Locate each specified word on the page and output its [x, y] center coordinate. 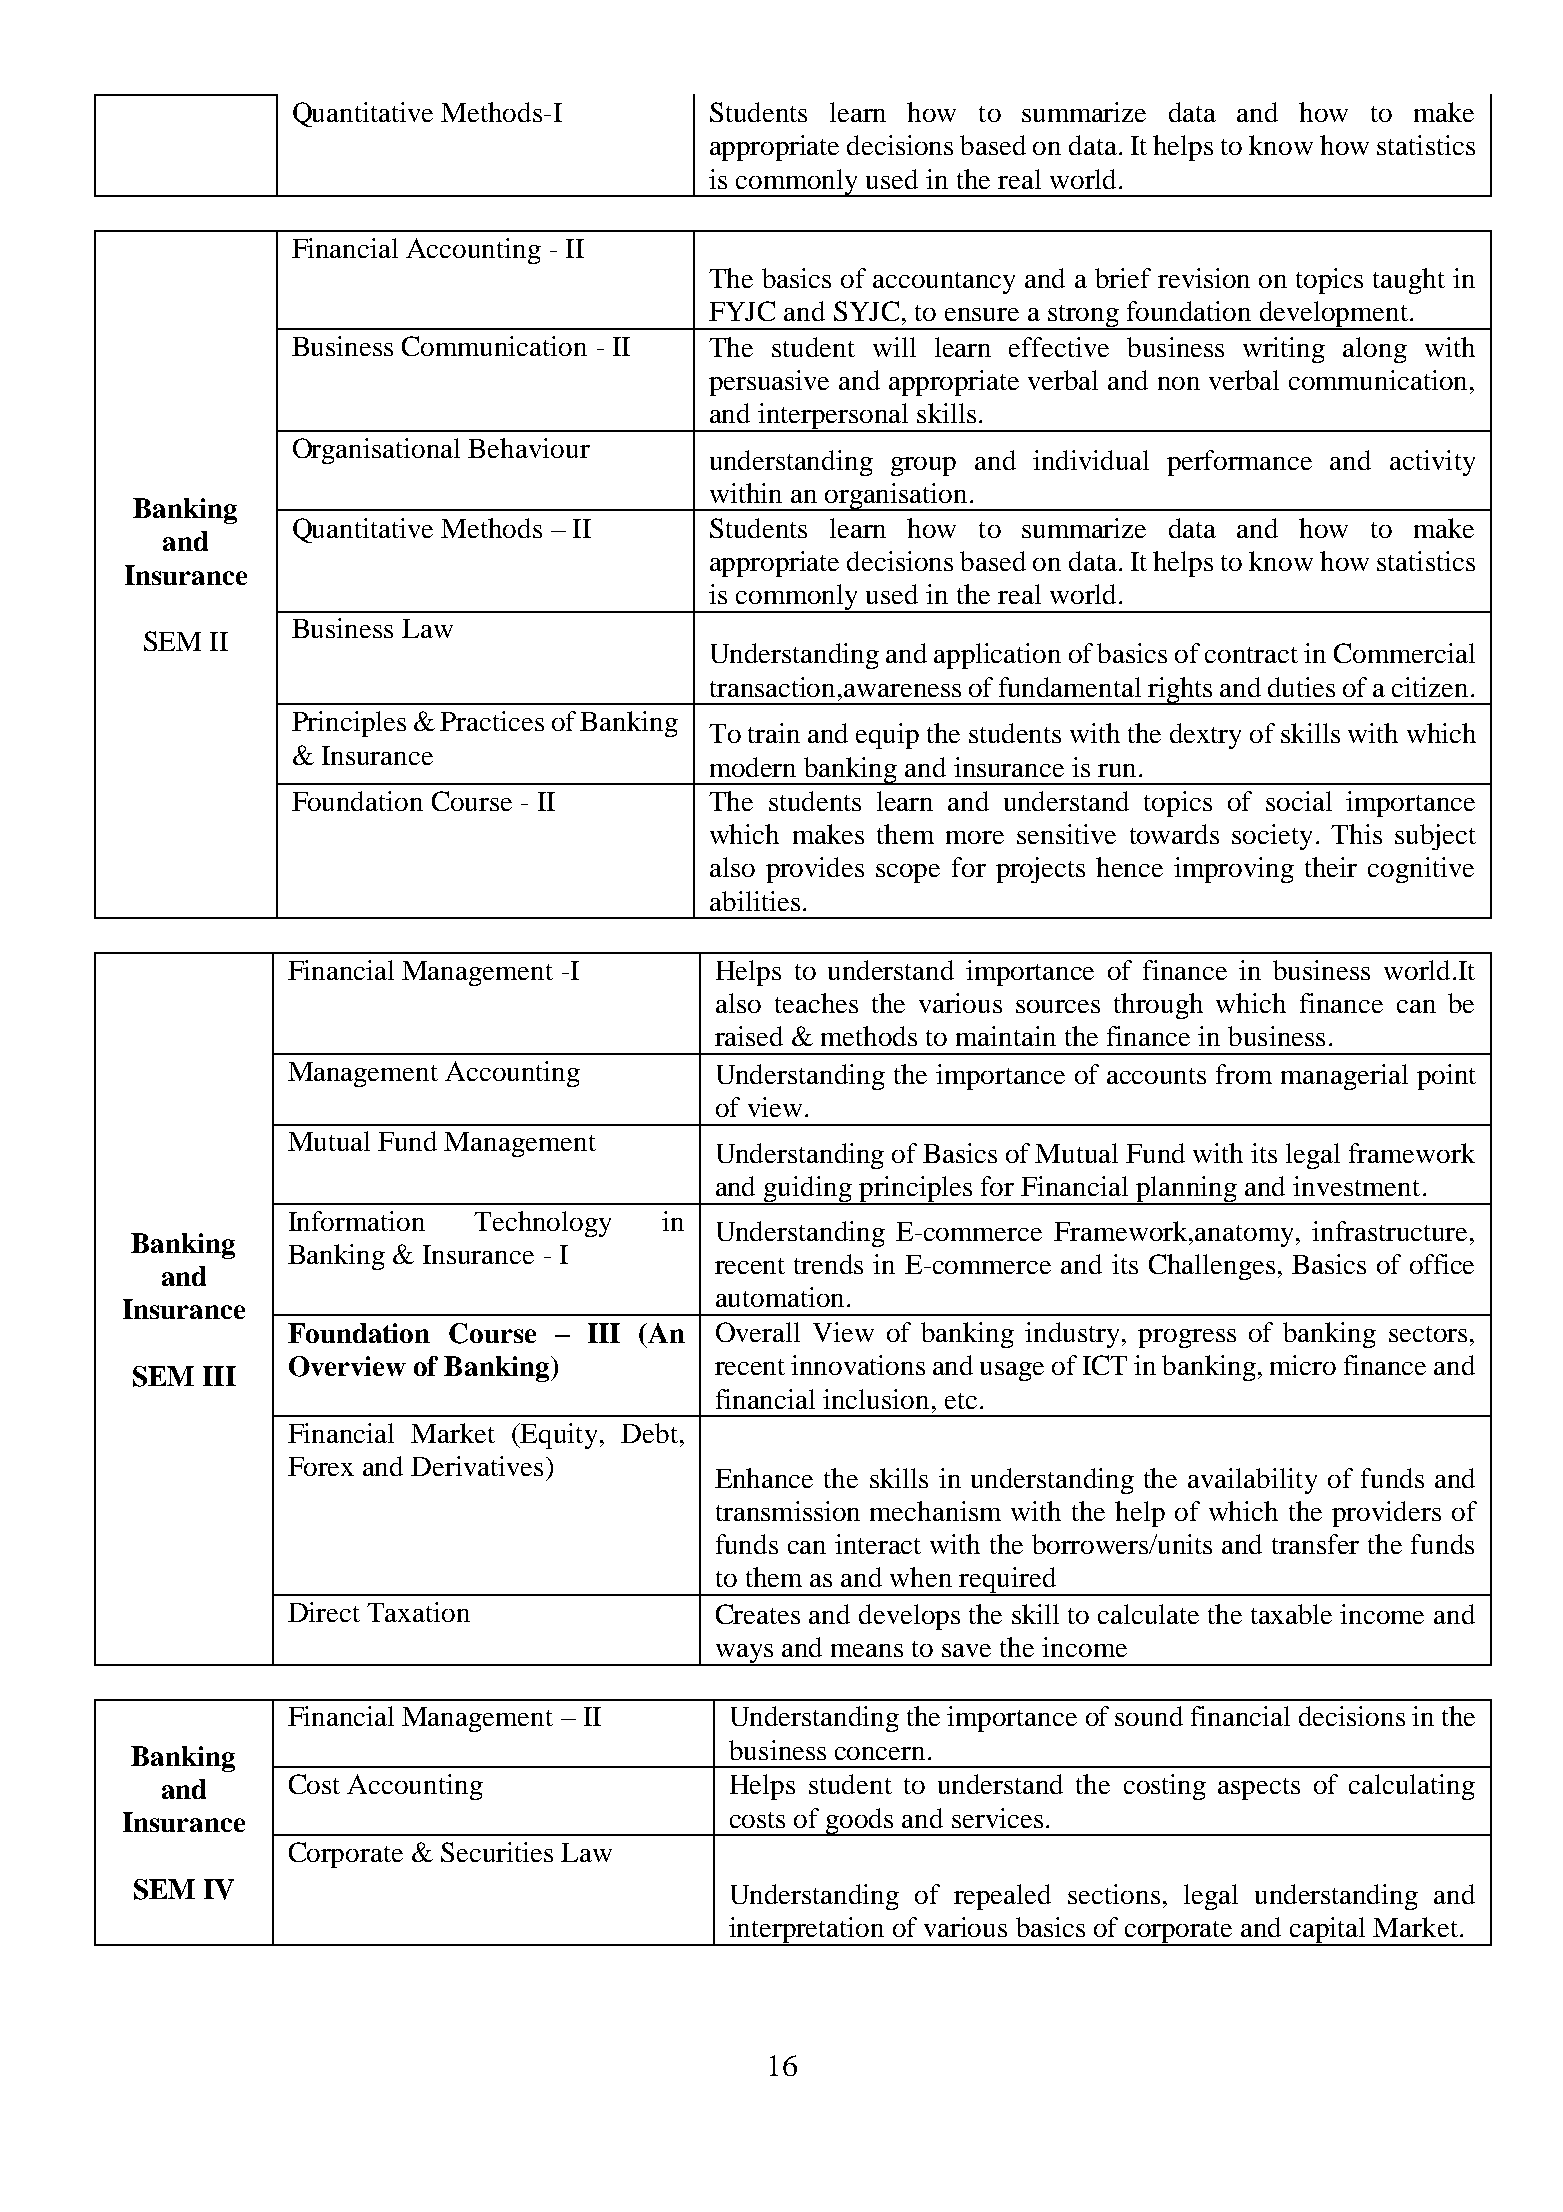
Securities [497, 1852]
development [1334, 315]
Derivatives [477, 1466]
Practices [492, 721]
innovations [858, 1365]
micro [1303, 1365]
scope [908, 873]
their [1331, 867]
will [894, 347]
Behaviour [529, 448]
